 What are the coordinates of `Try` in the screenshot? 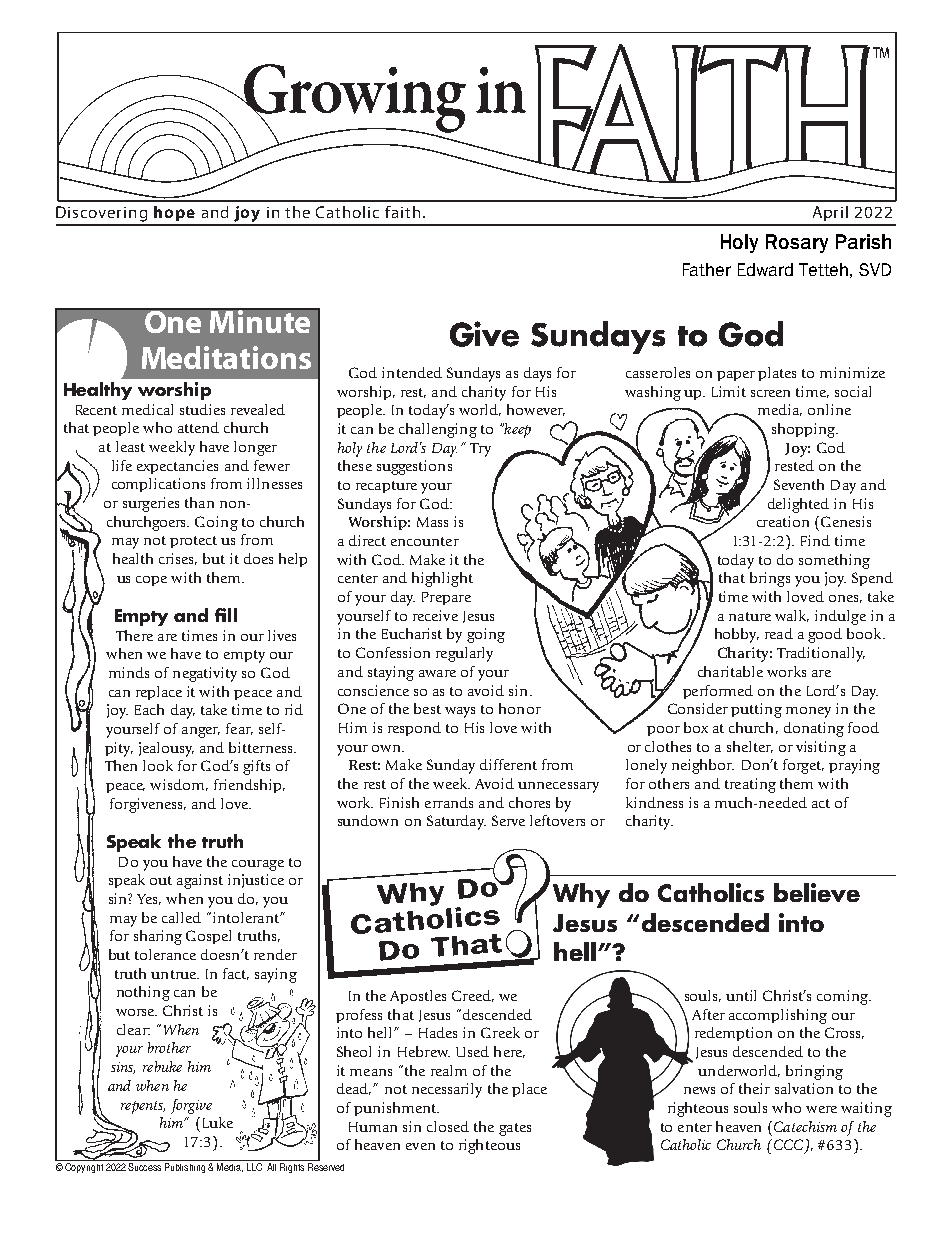 It's located at (480, 450).
